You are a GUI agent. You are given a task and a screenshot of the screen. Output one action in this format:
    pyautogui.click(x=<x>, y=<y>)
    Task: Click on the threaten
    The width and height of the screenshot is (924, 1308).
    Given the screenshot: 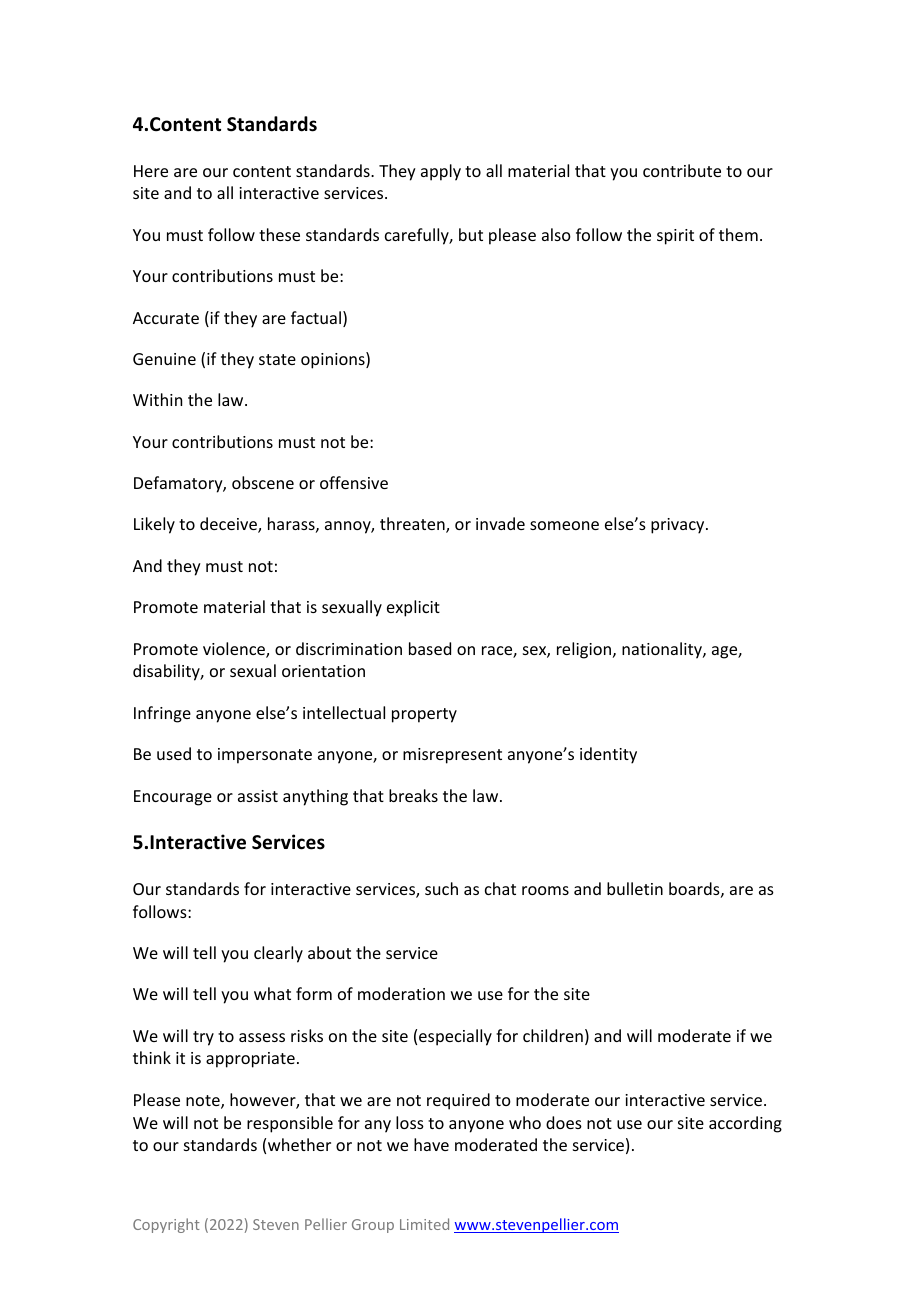 What is the action you would take?
    pyautogui.click(x=413, y=525)
